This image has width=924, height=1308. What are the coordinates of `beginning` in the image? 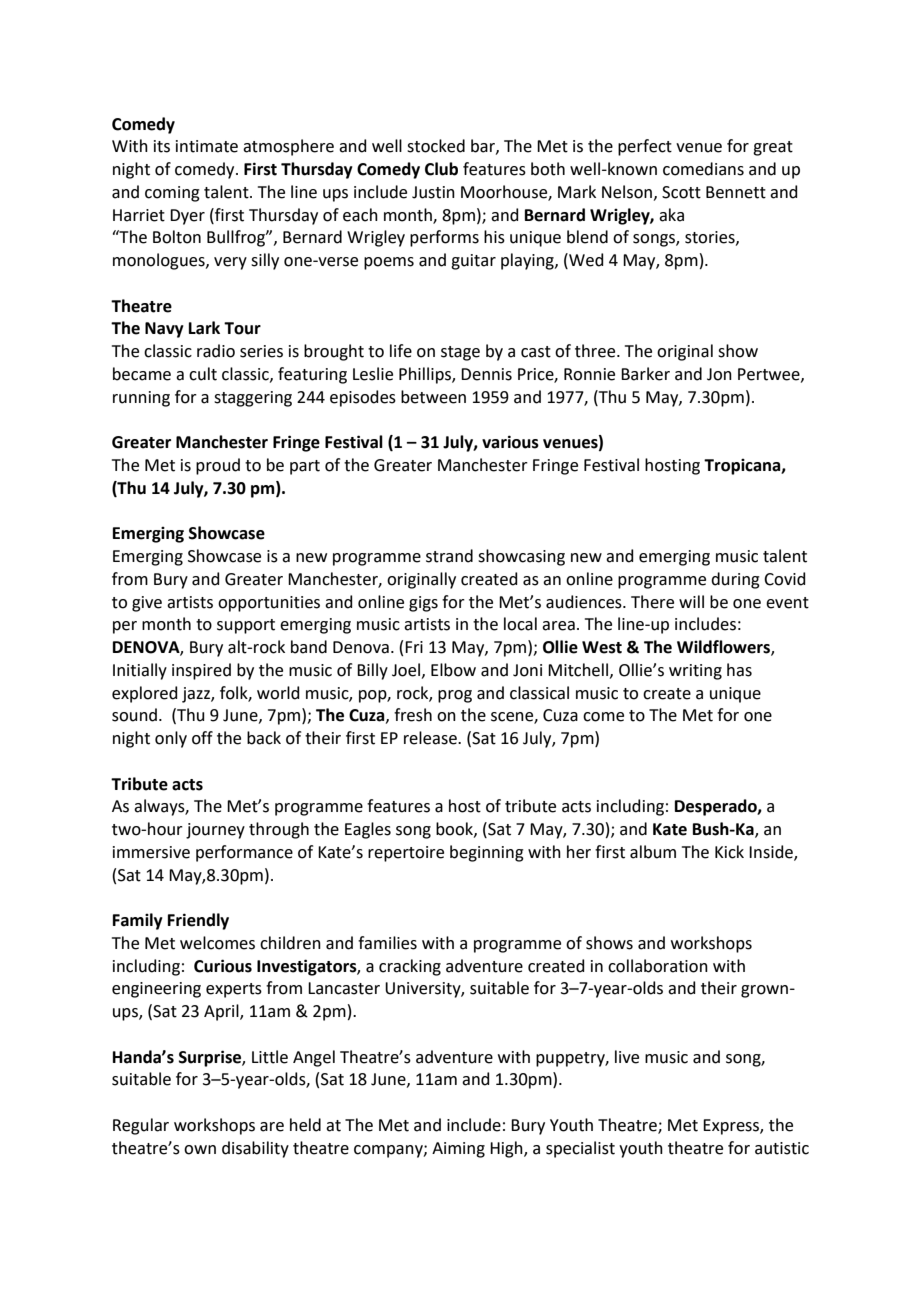 It's located at (487, 853).
